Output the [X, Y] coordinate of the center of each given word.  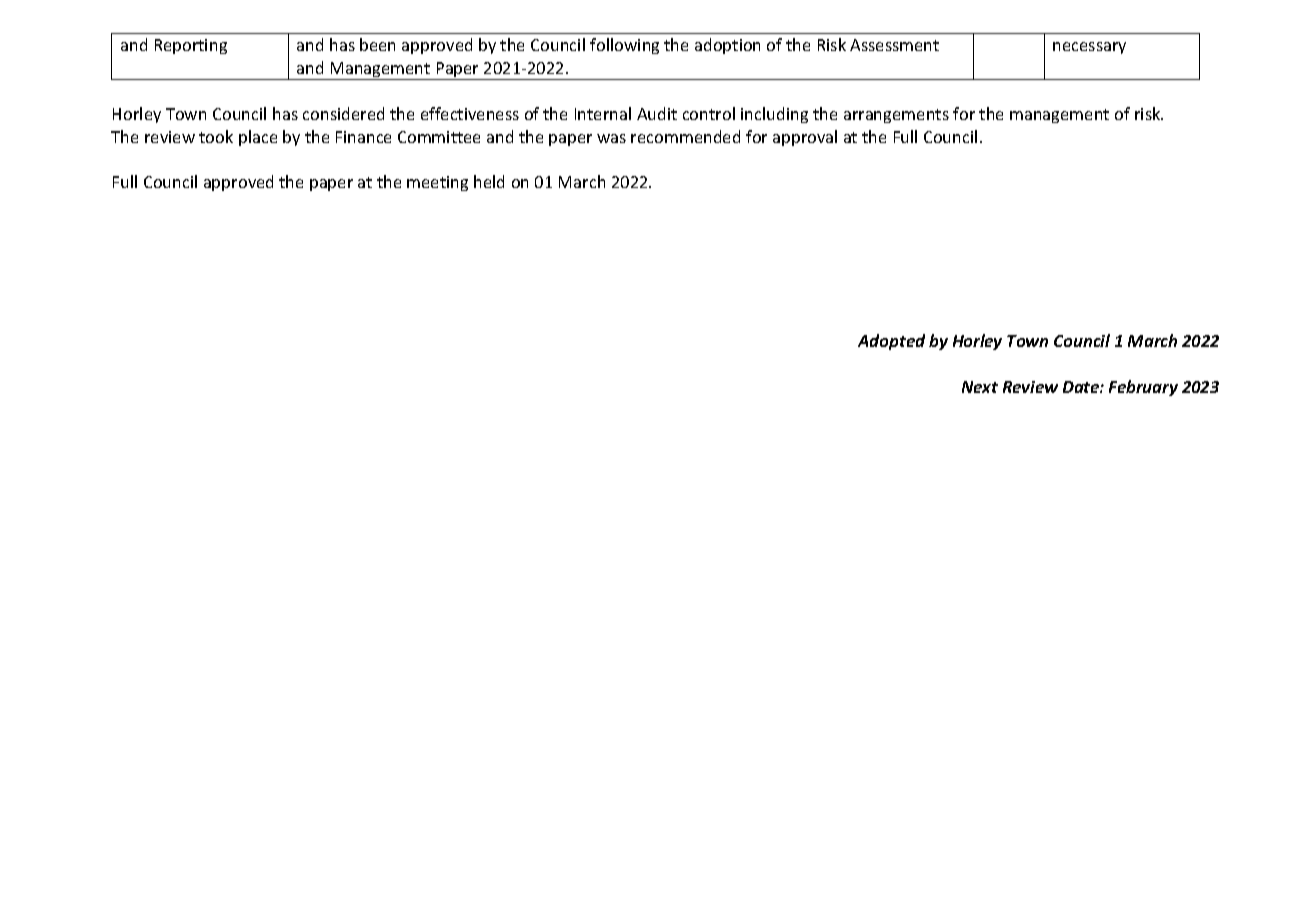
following [624, 46]
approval [805, 138]
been [377, 44]
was [611, 138]
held [489, 181]
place [258, 138]
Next [980, 387]
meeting [437, 183]
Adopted [891, 342]
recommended [685, 136]
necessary [1089, 48]
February [1143, 388]
